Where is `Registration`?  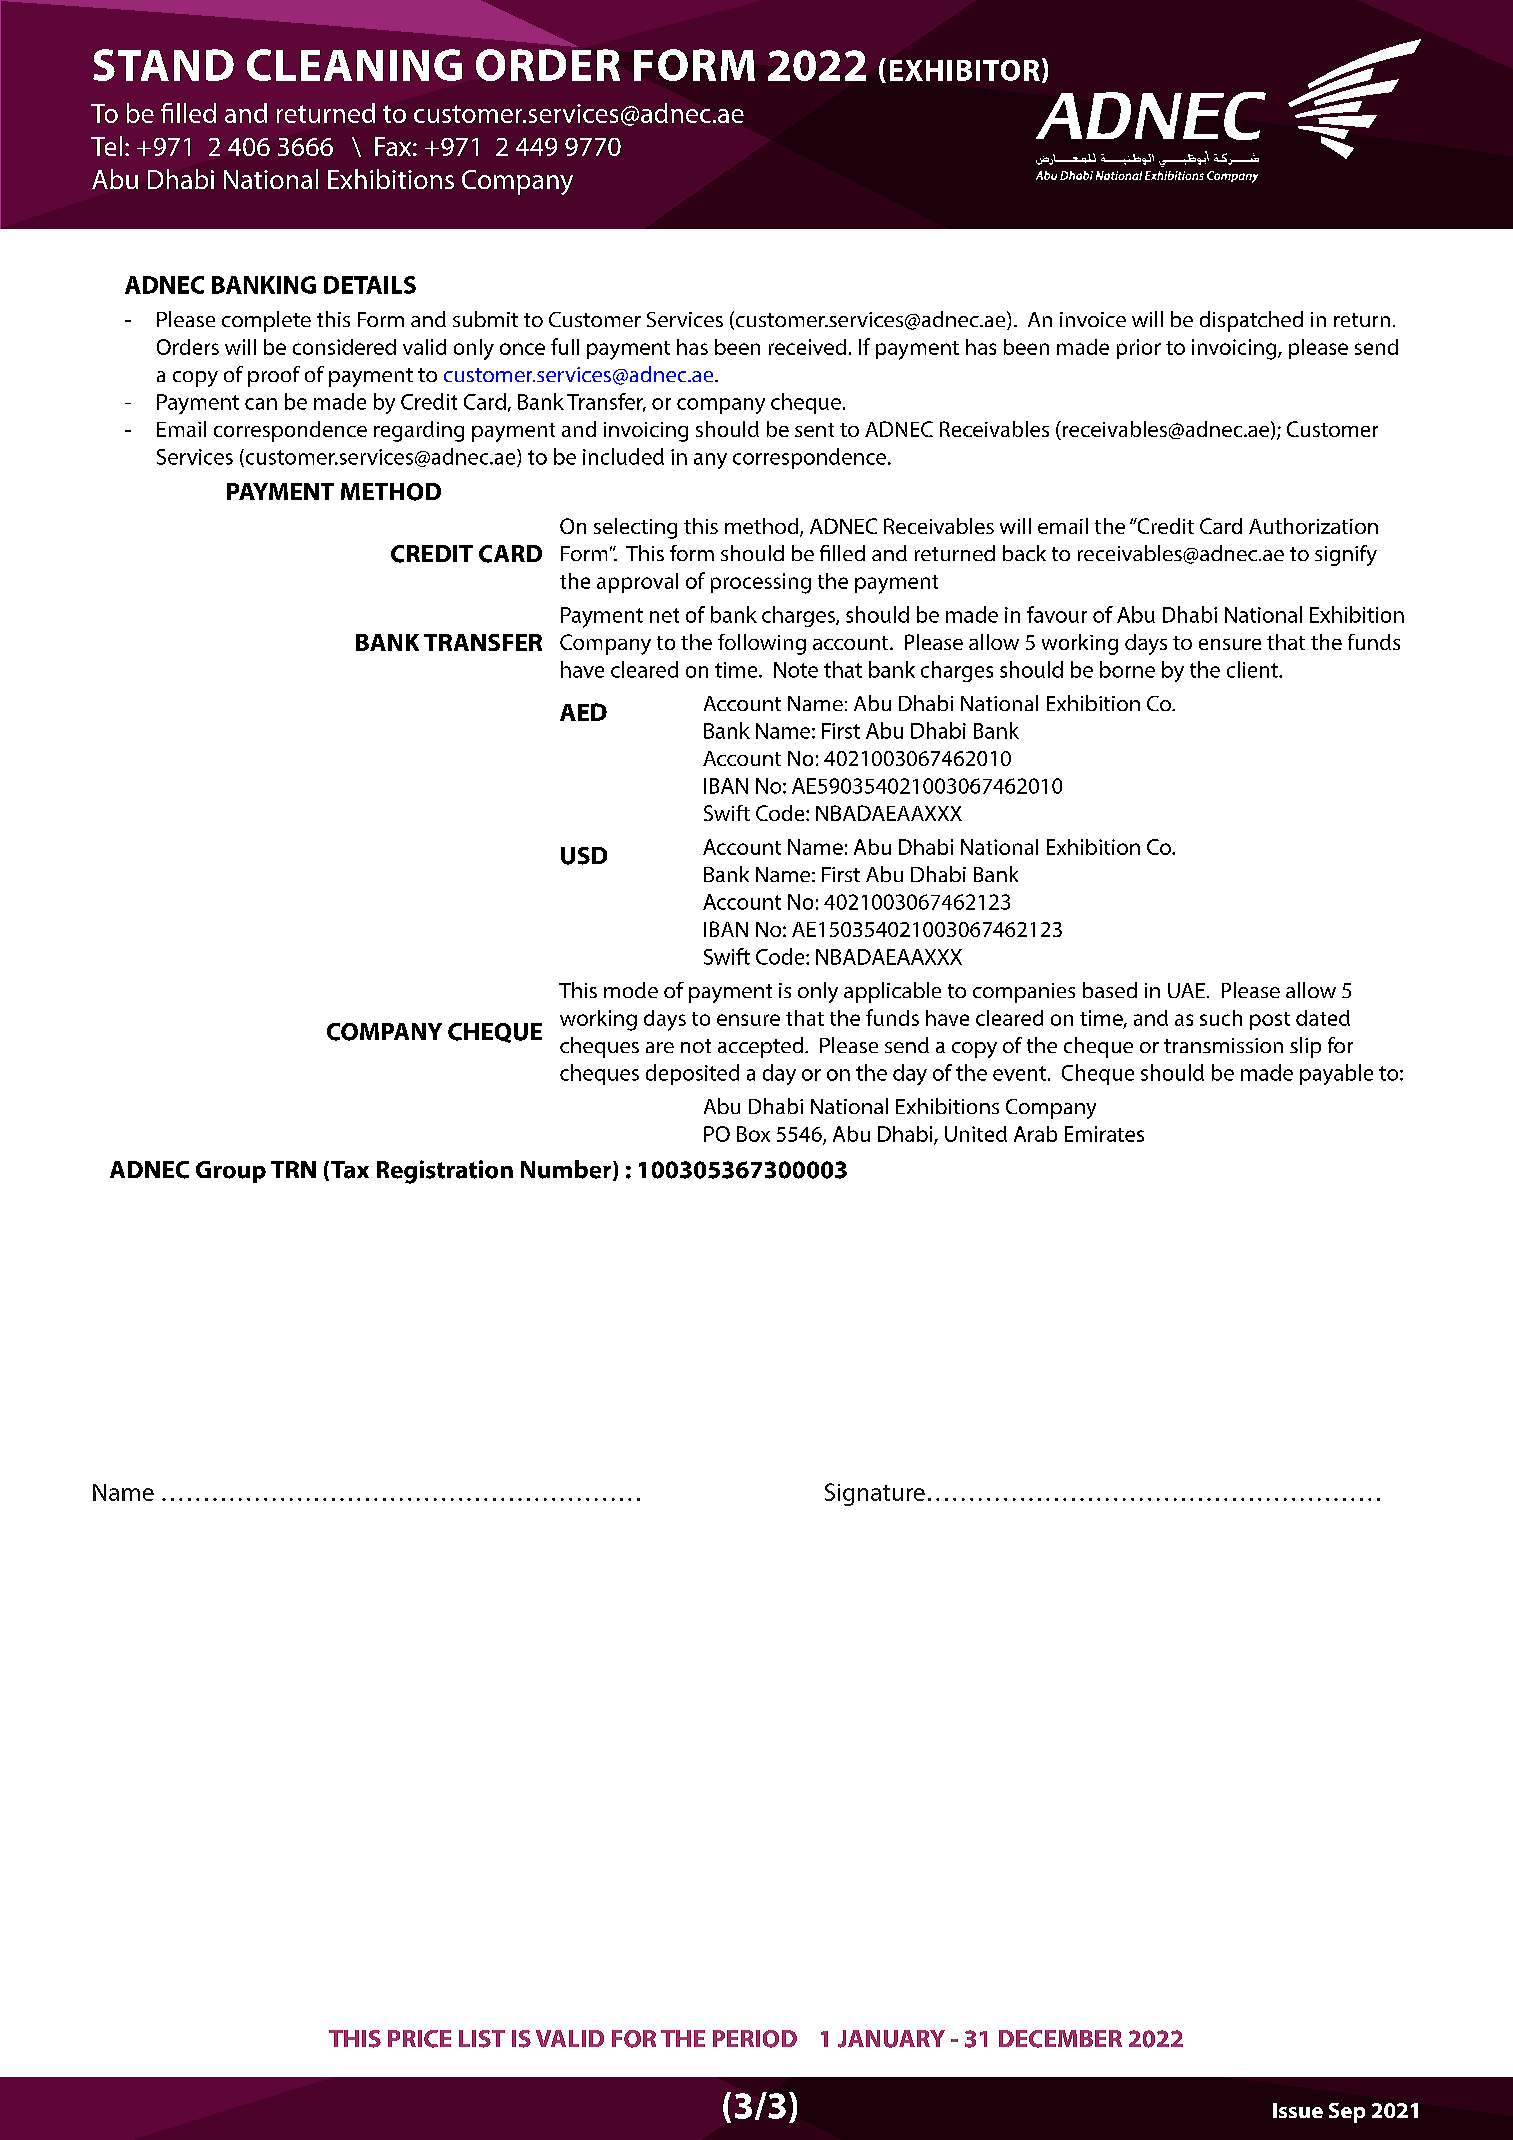 Registration is located at coordinates (445, 1172).
